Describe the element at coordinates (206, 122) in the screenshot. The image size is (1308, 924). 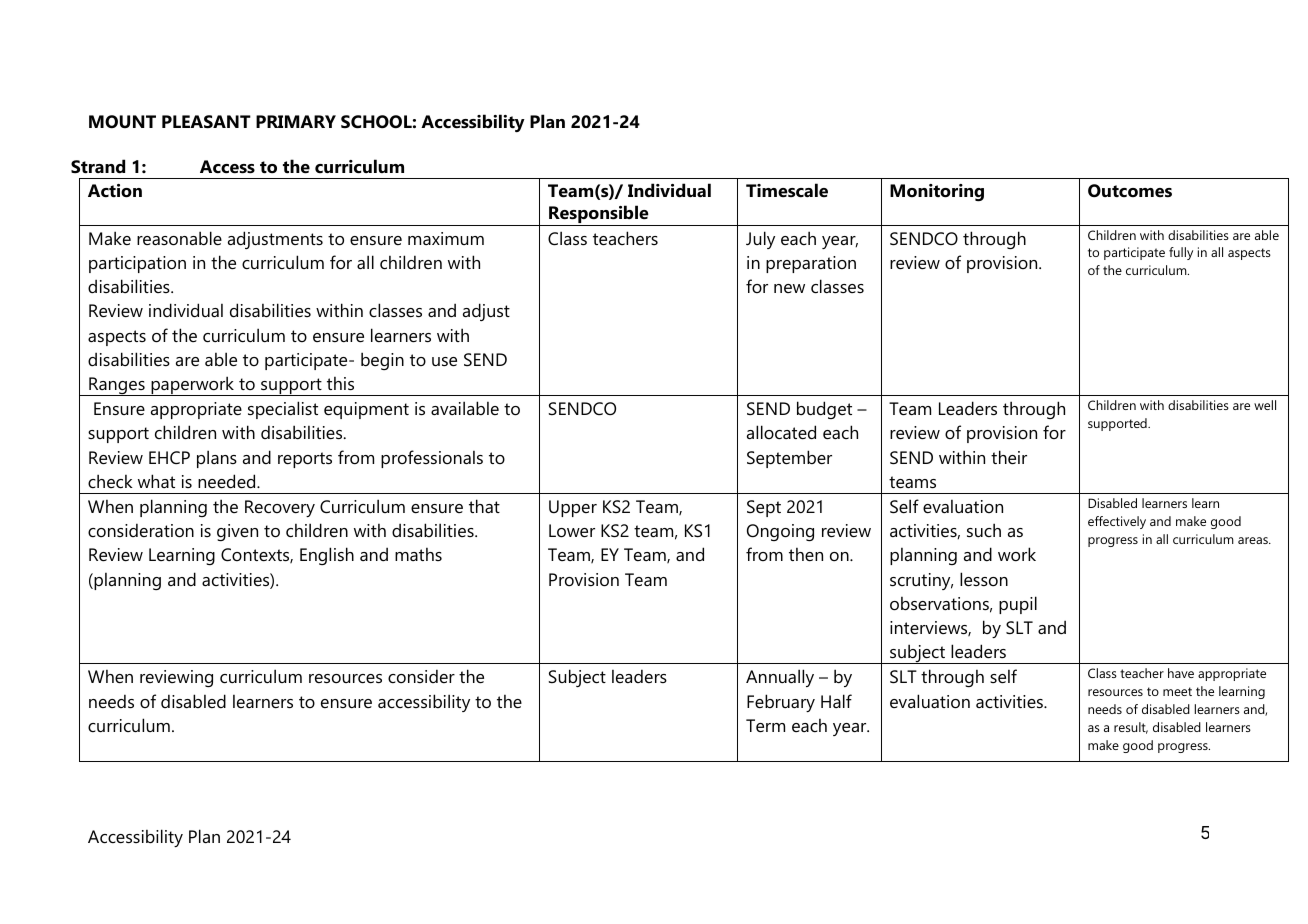
I see `PLEASANT` at that location.
